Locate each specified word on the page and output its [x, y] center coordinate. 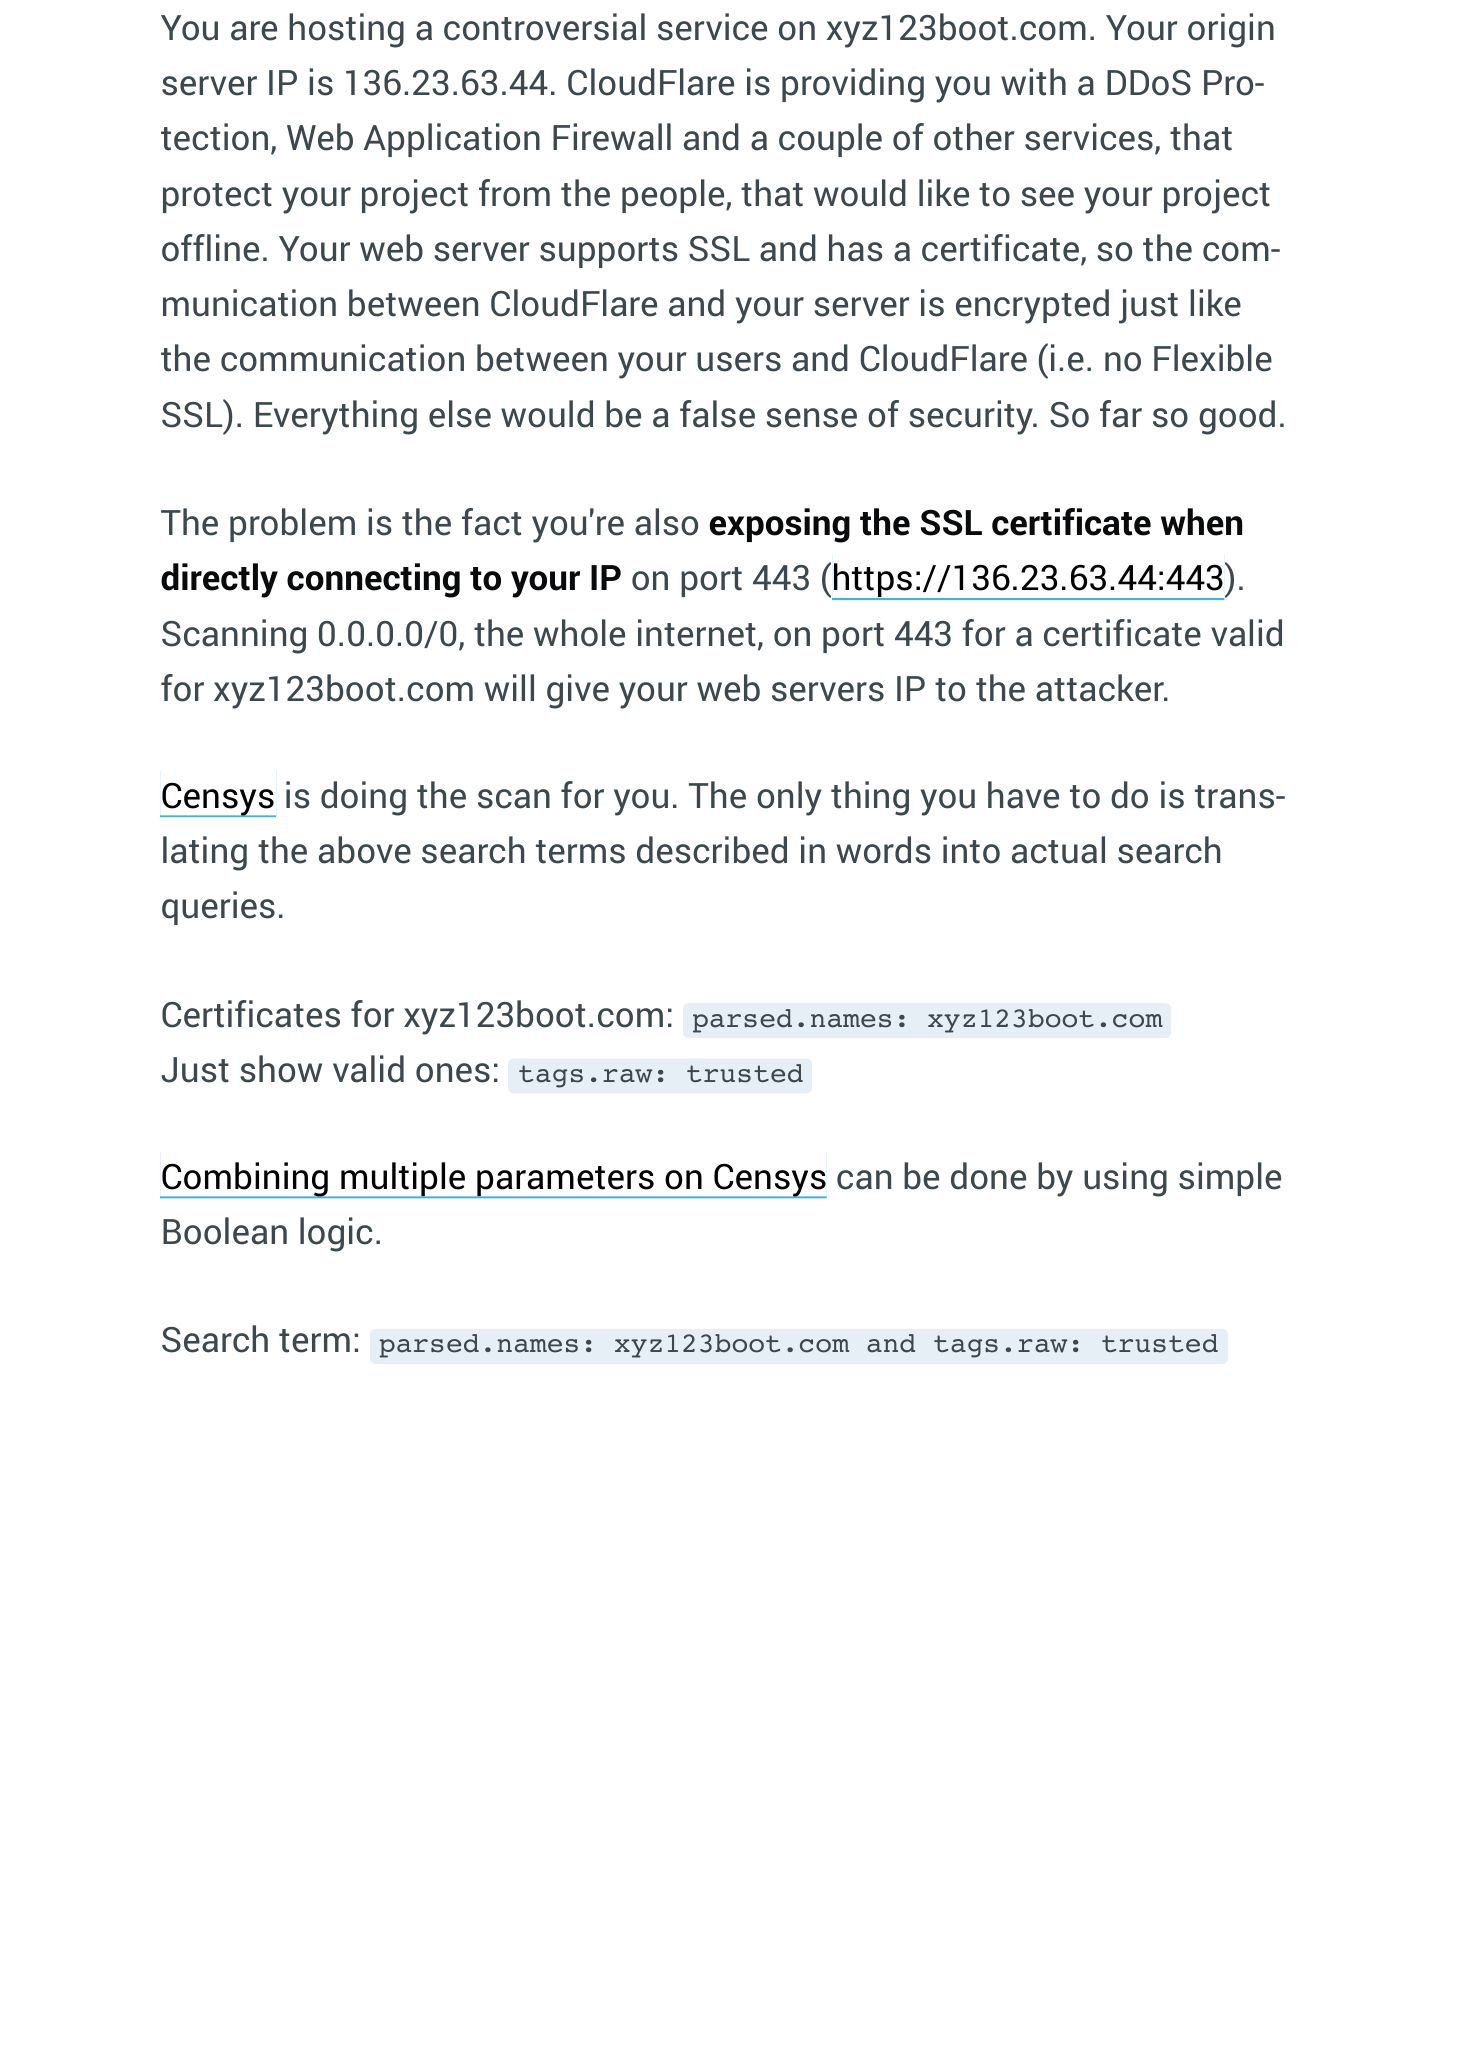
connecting [373, 580]
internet [697, 633]
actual [1058, 850]
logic [336, 1234]
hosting [346, 30]
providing [853, 85]
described [712, 850]
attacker [1101, 688]
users [739, 362]
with [1033, 82]
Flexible [1213, 358]
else [460, 414]
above [365, 850]
